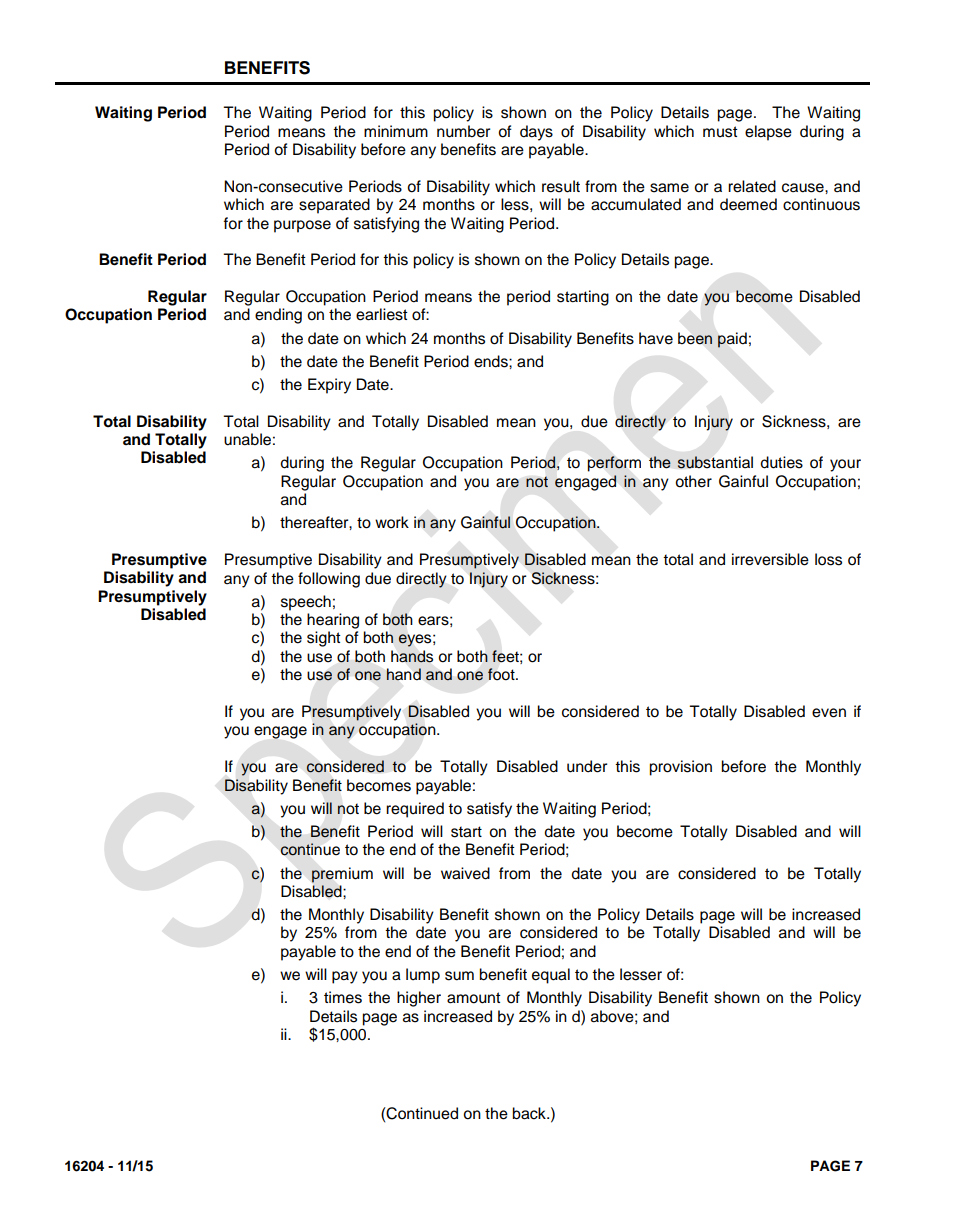 This image has width=955, height=1232. What do you see at coordinates (770, 559) in the image?
I see `irreversible` at bounding box center [770, 559].
